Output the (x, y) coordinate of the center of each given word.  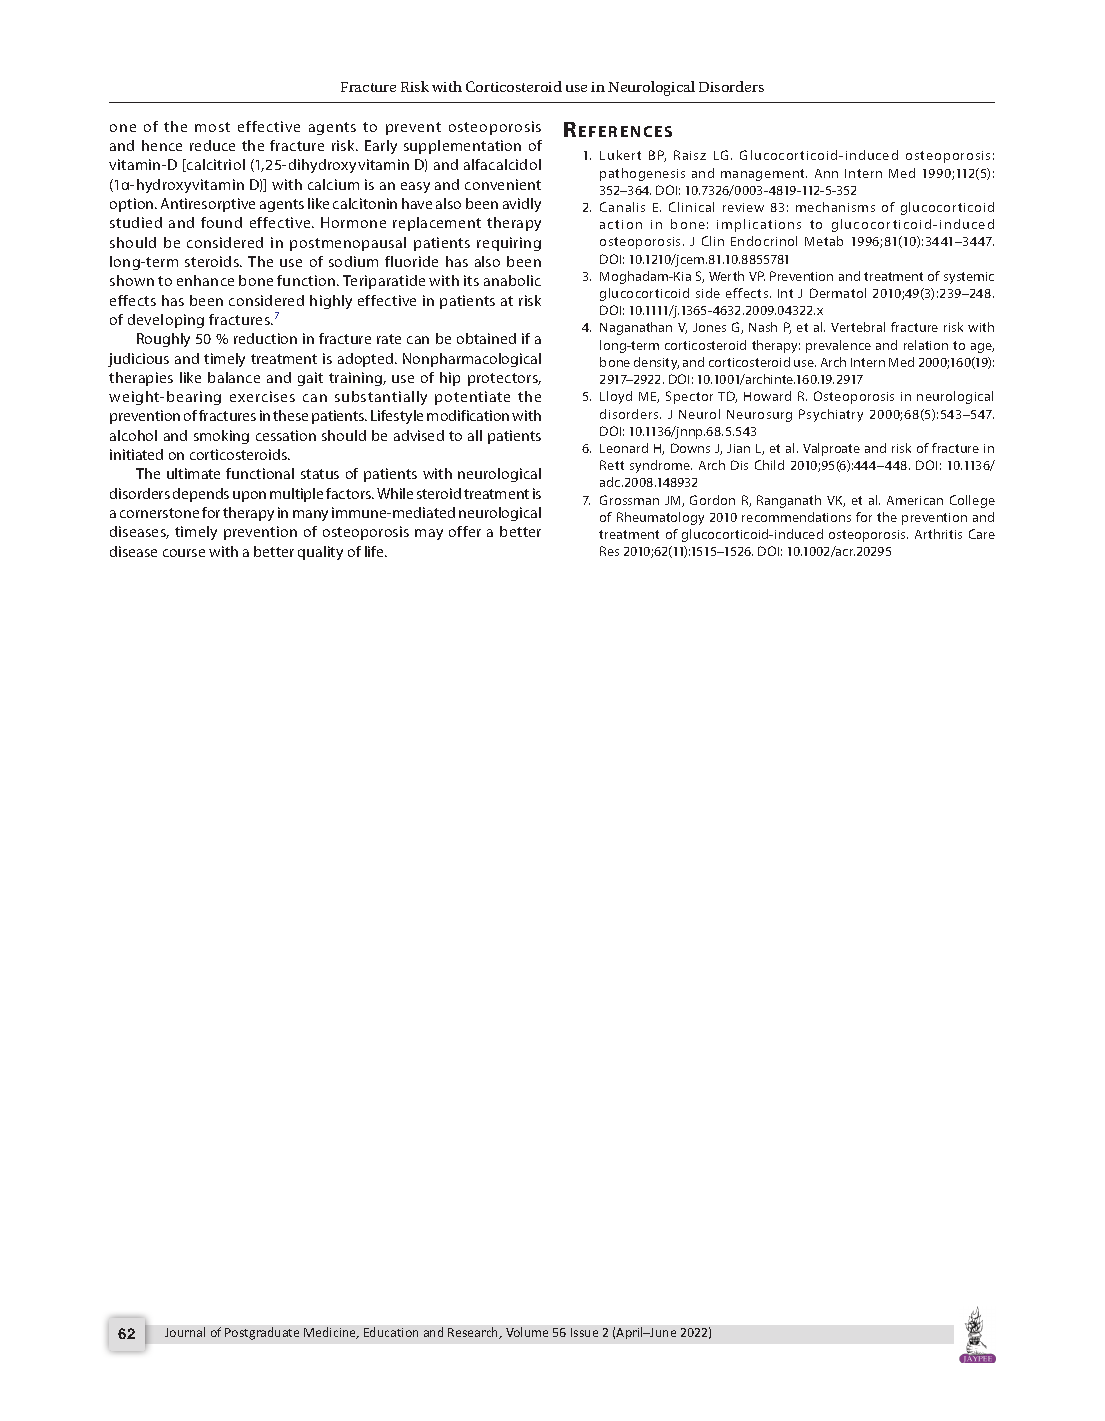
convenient (503, 184)
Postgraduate (262, 1333)
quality (320, 553)
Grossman (629, 500)
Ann (826, 173)
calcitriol (215, 165)
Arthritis (938, 534)
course (184, 553)
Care (982, 534)
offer (465, 531)
